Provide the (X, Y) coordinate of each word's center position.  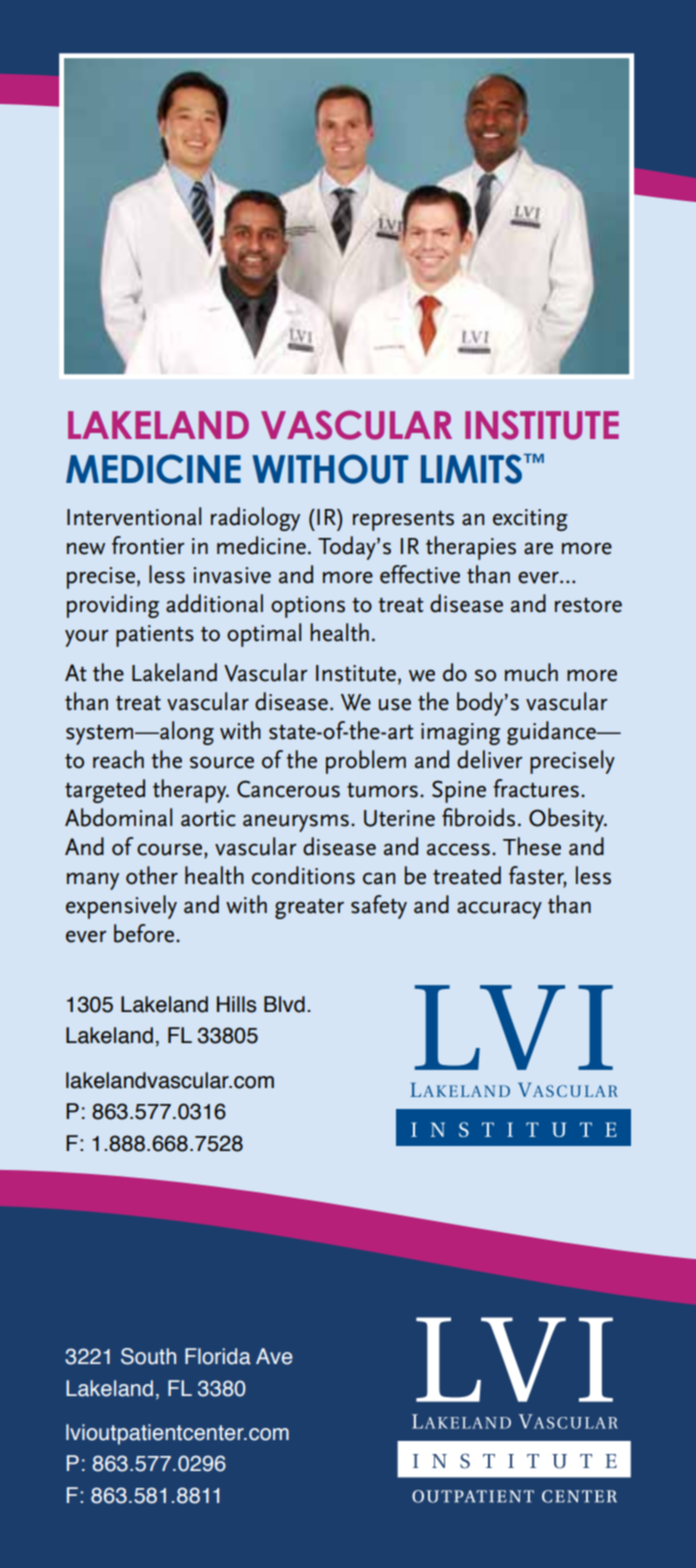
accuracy (499, 910)
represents (403, 521)
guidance (552, 733)
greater (309, 909)
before (145, 933)
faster (538, 876)
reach (118, 759)
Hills (236, 1004)
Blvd (284, 1004)
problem (366, 762)
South (148, 1356)
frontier (148, 545)
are (538, 548)
